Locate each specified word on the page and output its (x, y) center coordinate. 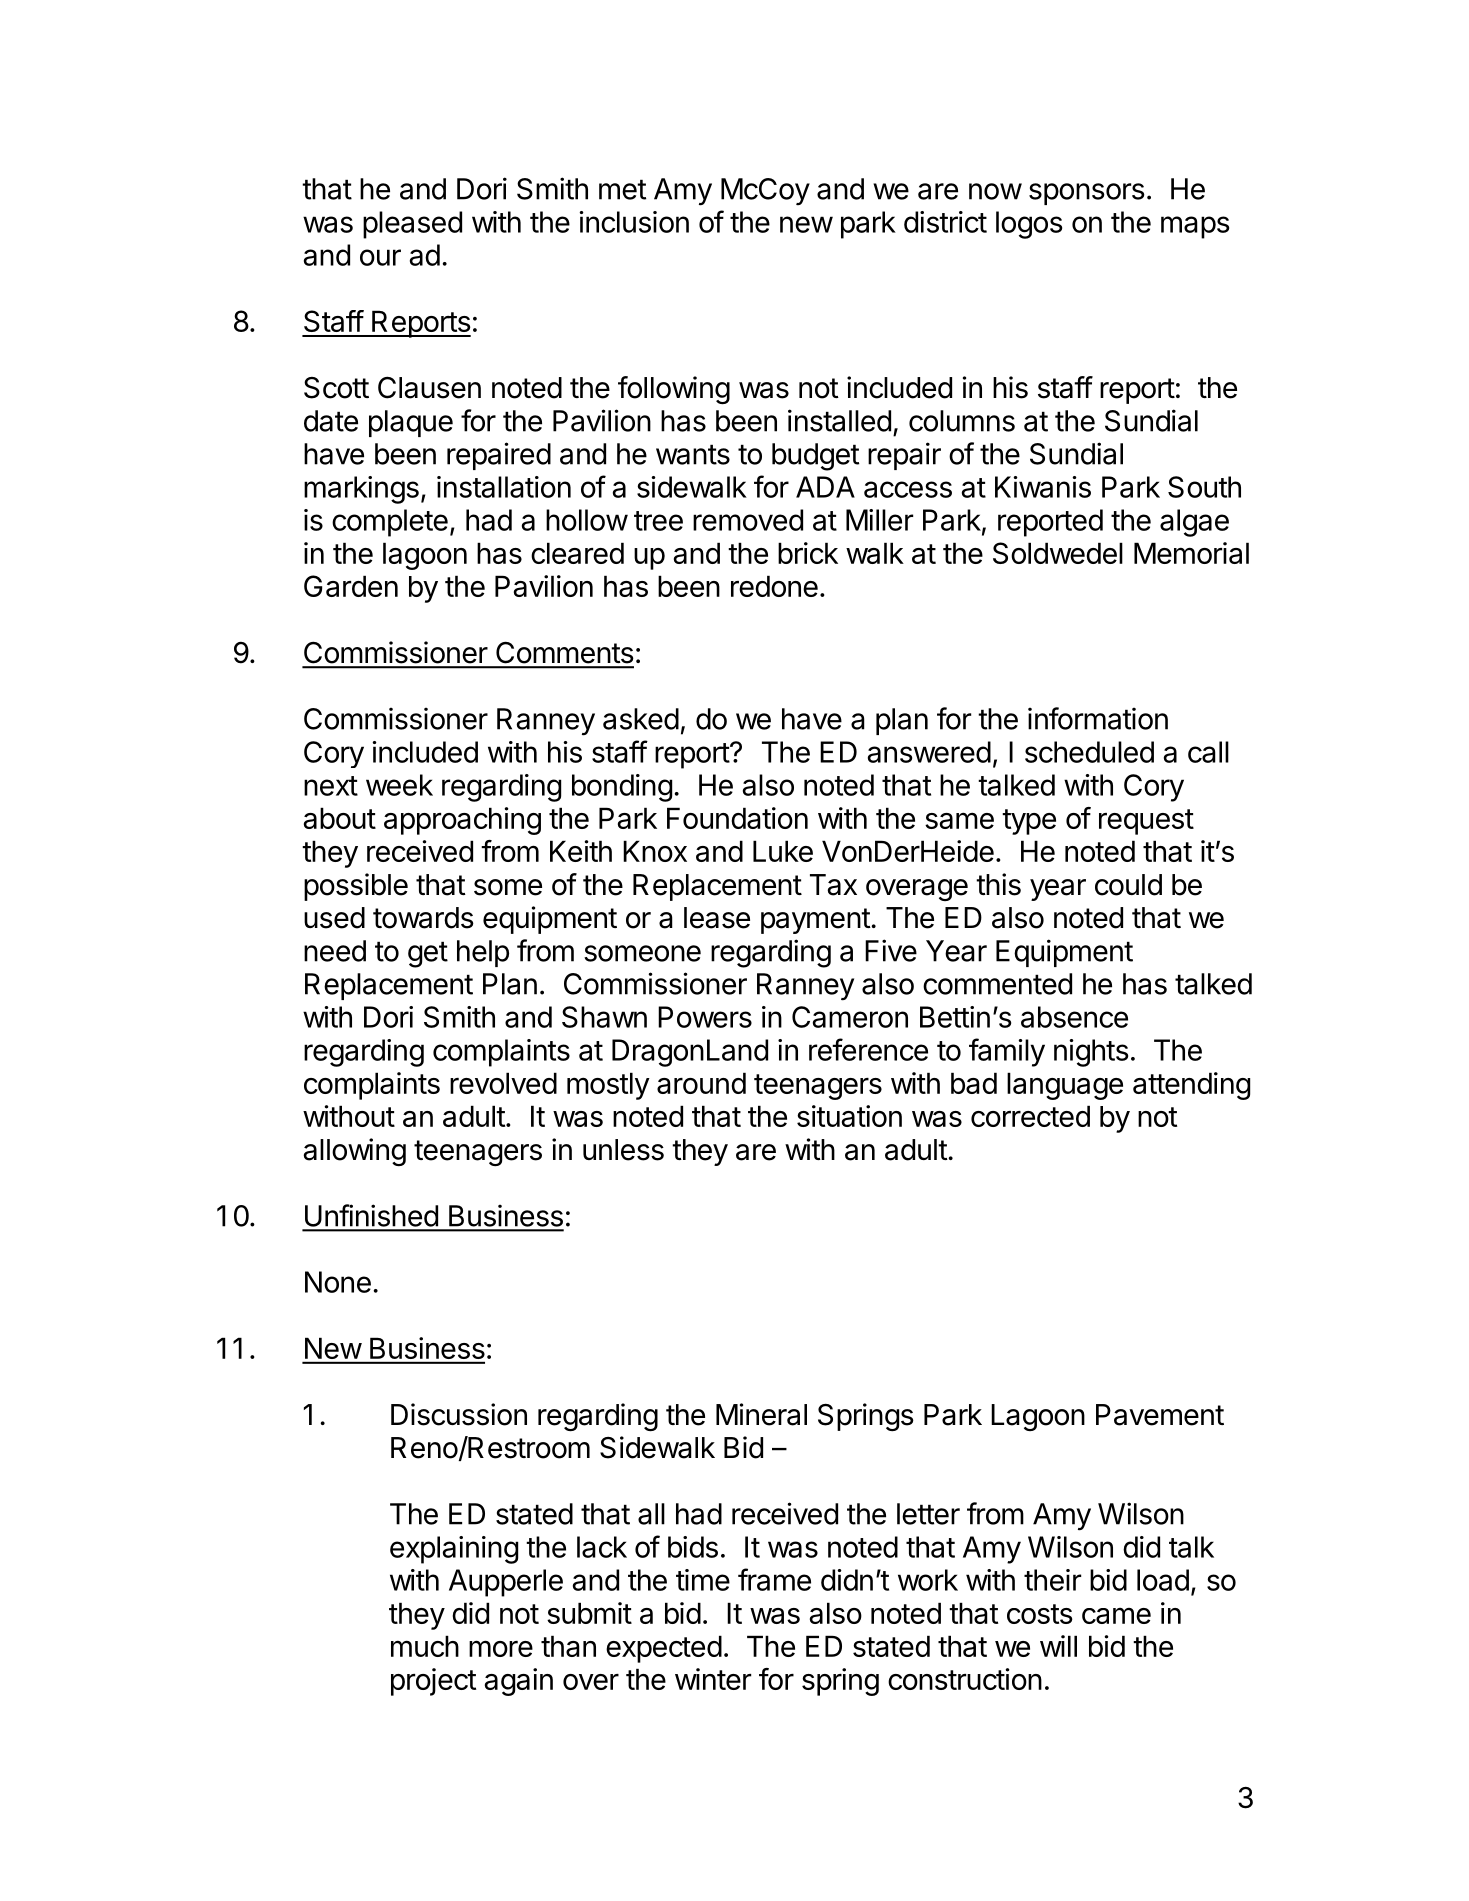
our (380, 257)
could (1128, 885)
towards (423, 918)
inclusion (634, 222)
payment (816, 921)
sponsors (1087, 194)
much (425, 1646)
